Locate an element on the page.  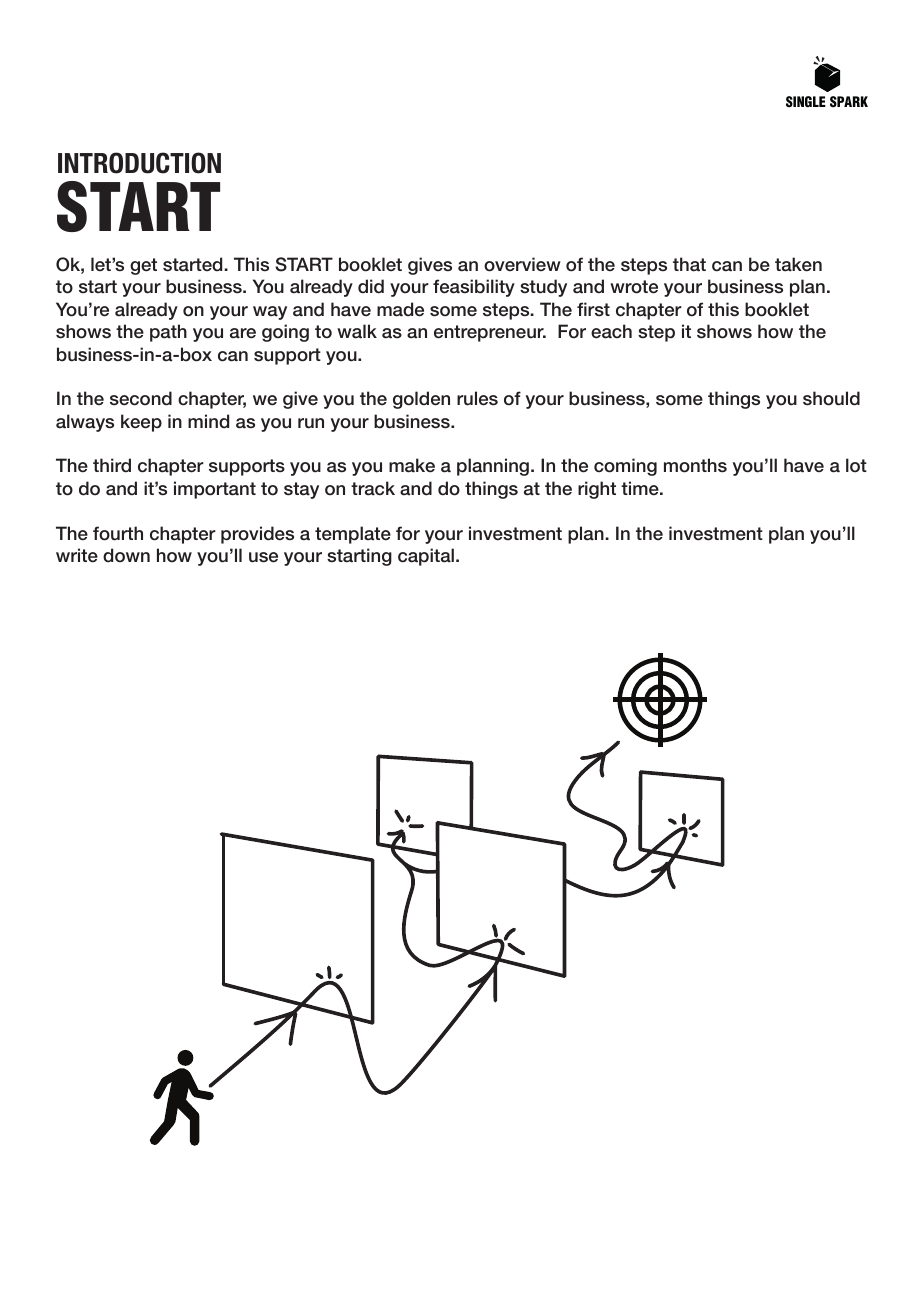
right is located at coordinates (597, 490).
